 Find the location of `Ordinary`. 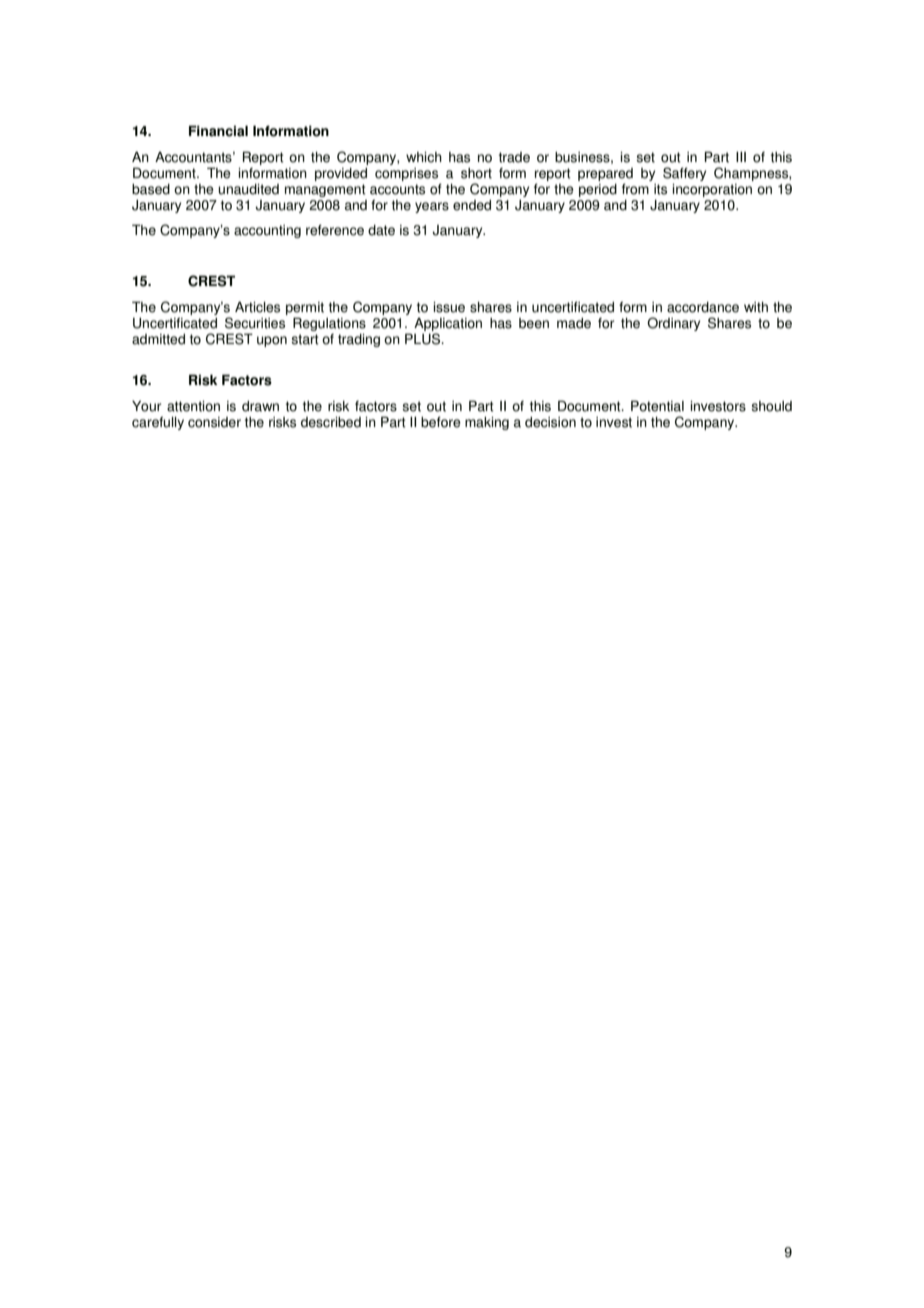

Ordinary is located at coordinates (673, 324).
